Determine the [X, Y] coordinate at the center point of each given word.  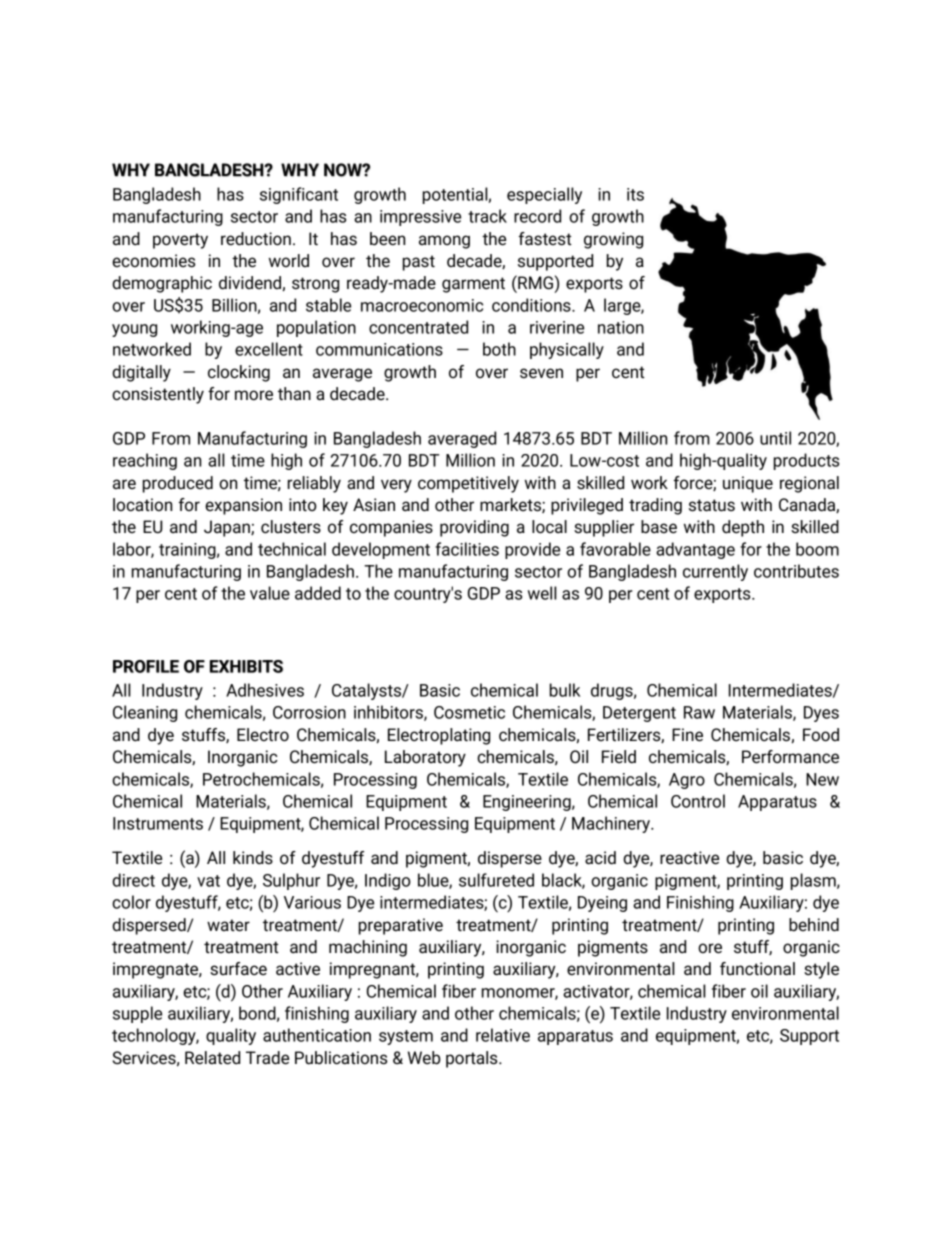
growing [613, 240]
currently [715, 572]
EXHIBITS [246, 666]
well [542, 593]
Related [212, 1058]
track [487, 216]
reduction [256, 239]
